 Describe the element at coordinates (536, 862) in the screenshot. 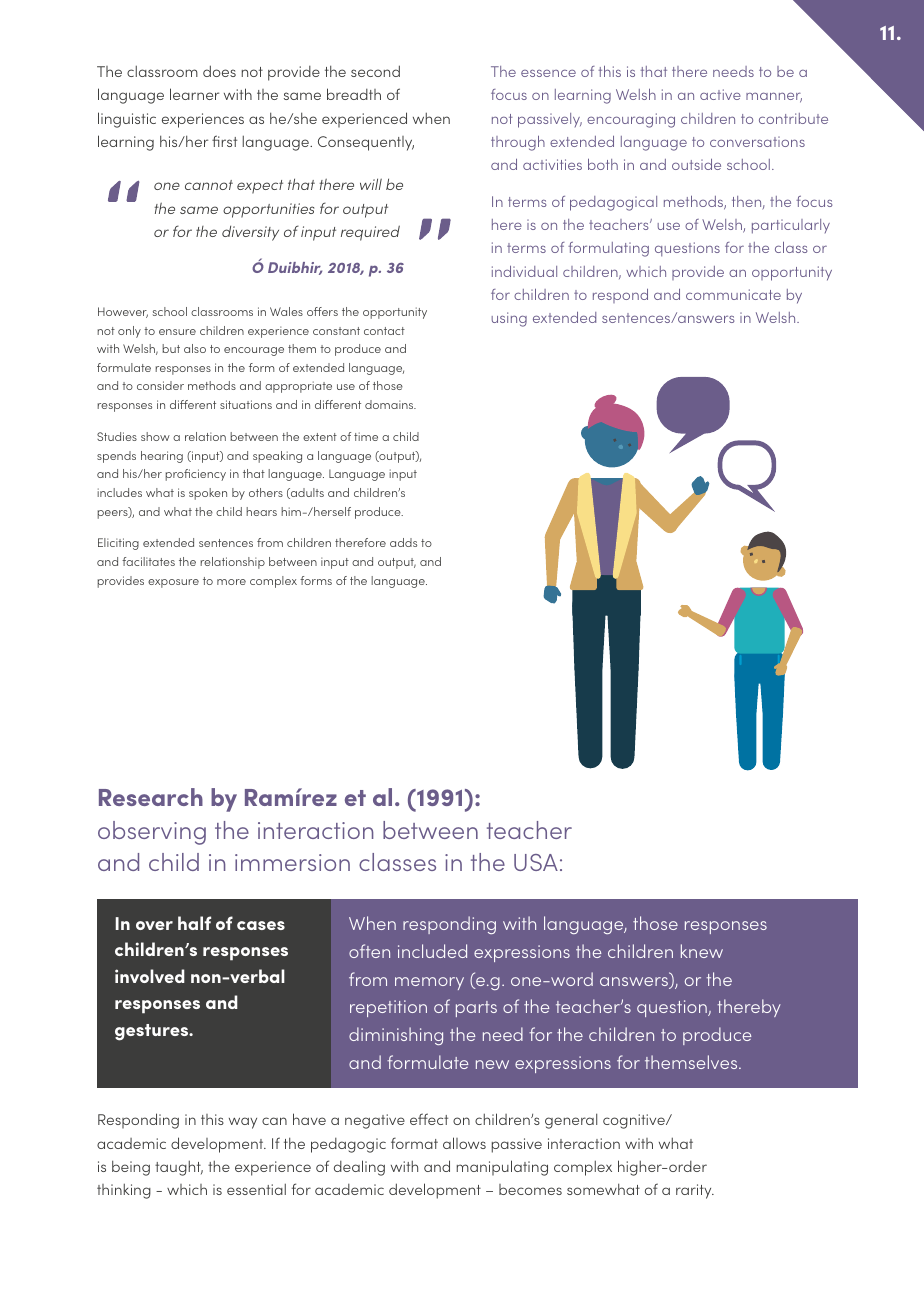

I see `USA` at that location.
